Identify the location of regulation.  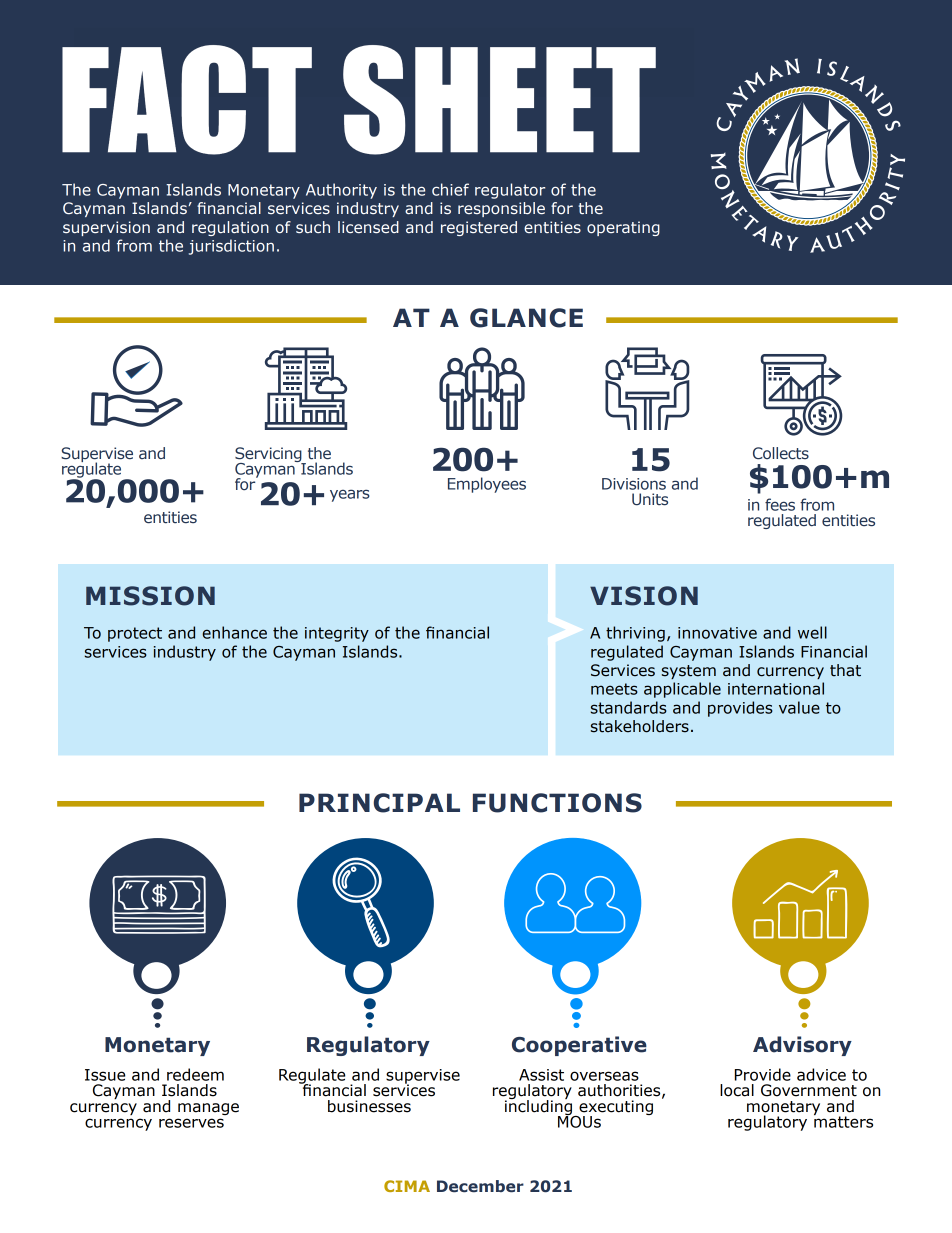
(230, 228).
